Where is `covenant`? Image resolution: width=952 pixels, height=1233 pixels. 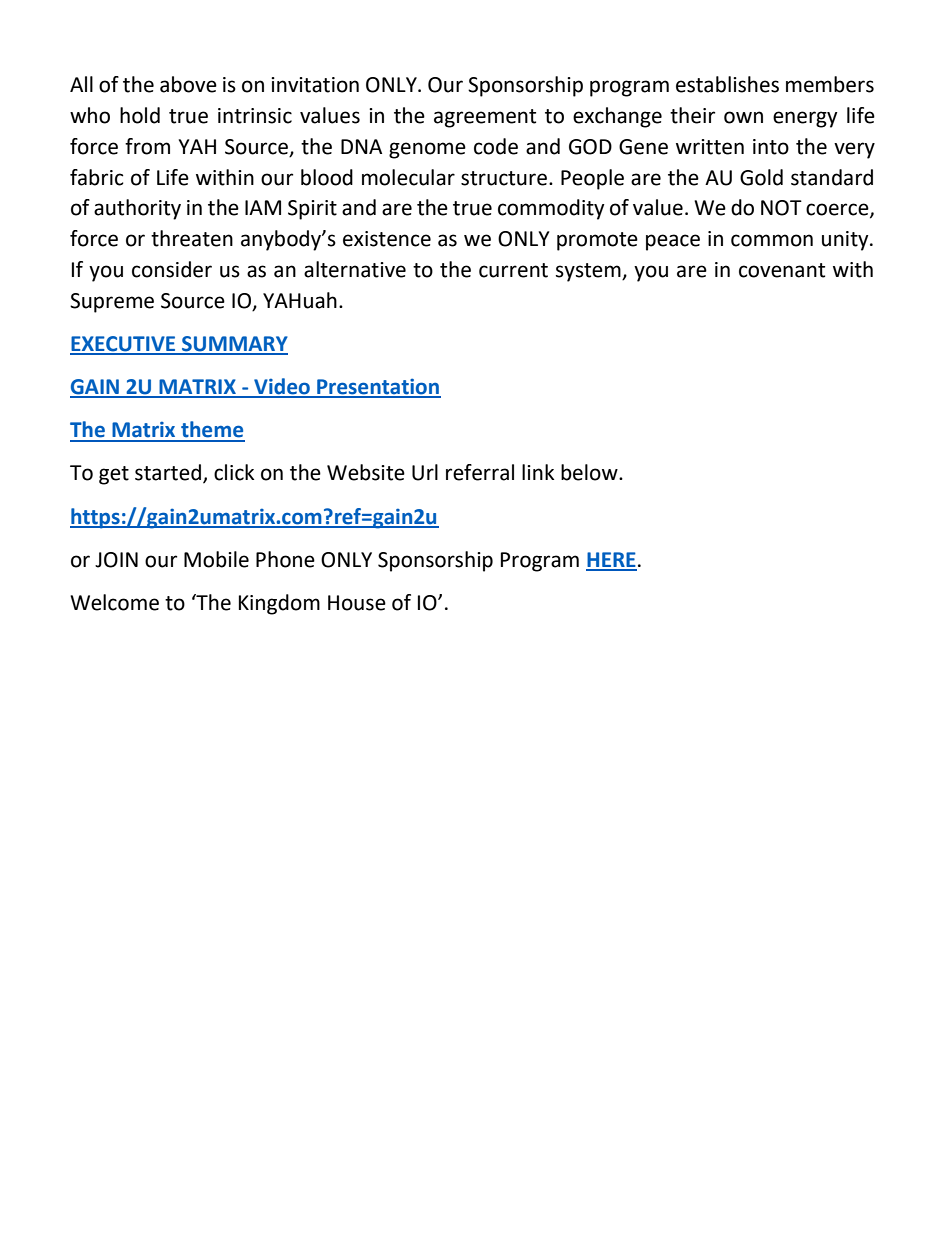
covenant is located at coordinates (782, 270).
